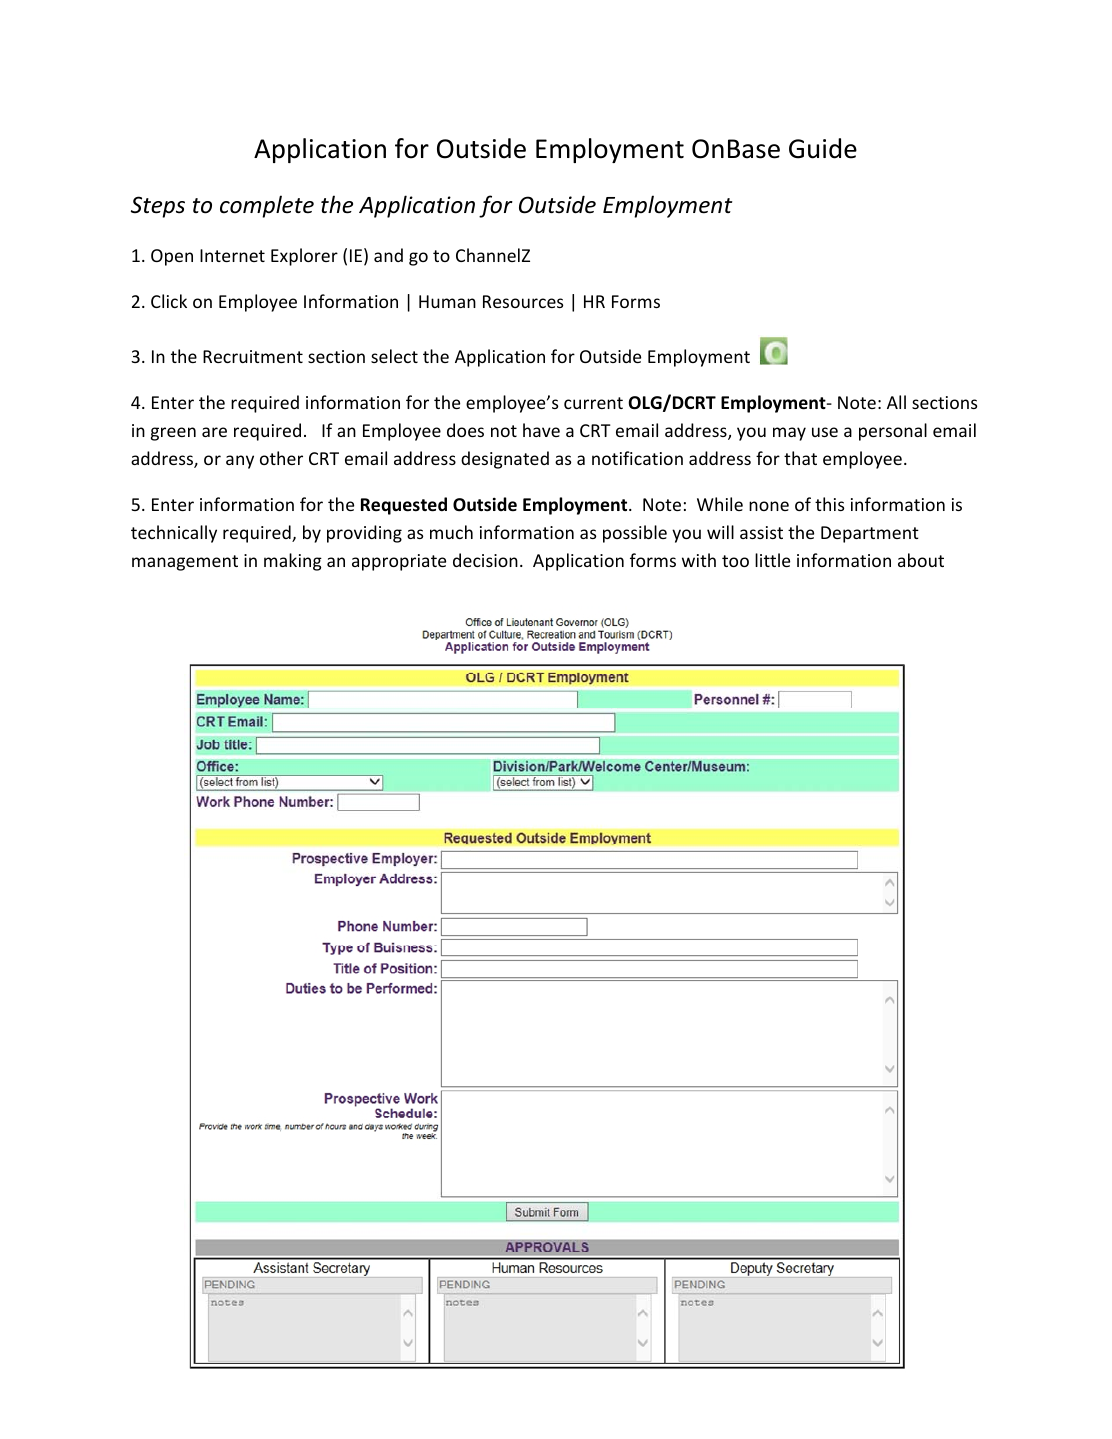  What do you see at coordinates (388, 255) in the image?
I see `and` at bounding box center [388, 255].
